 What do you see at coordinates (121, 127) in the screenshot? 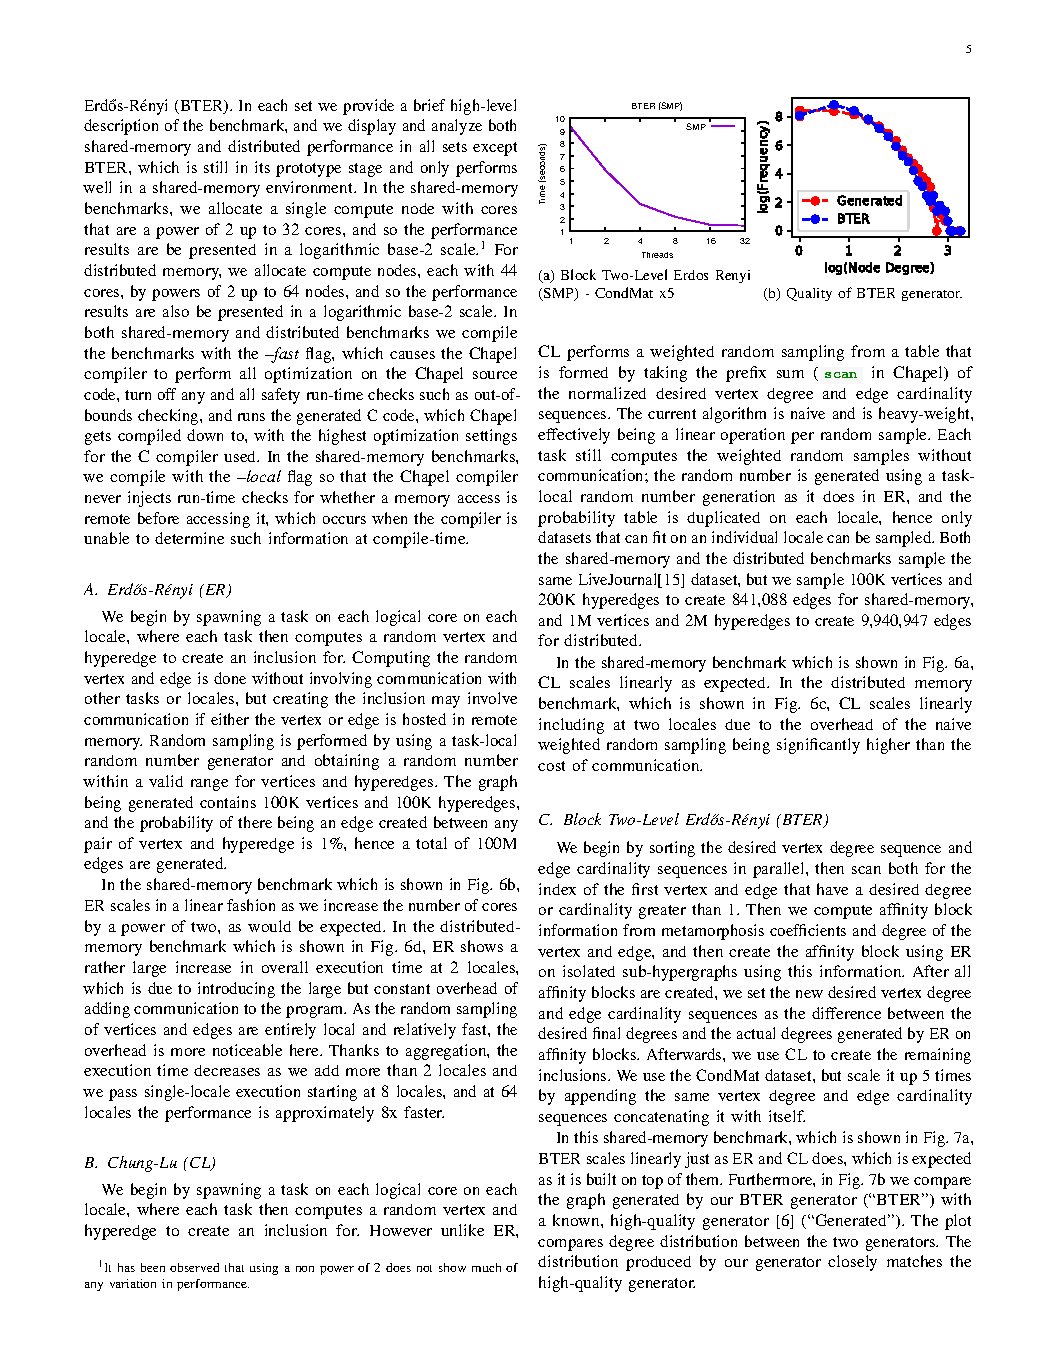
I see `description` at bounding box center [121, 127].
